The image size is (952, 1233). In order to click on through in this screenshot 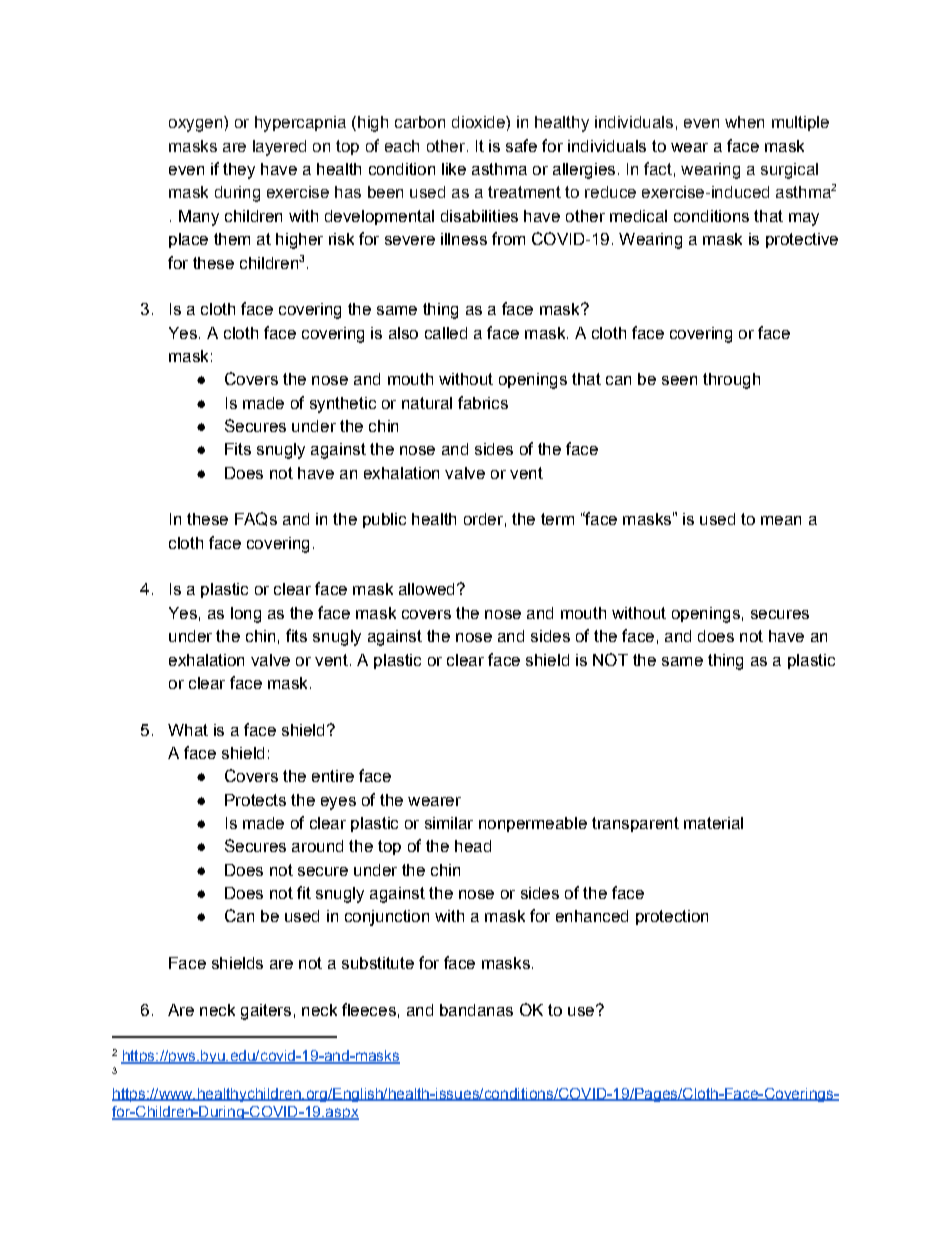, I will do `click(731, 381)`.
